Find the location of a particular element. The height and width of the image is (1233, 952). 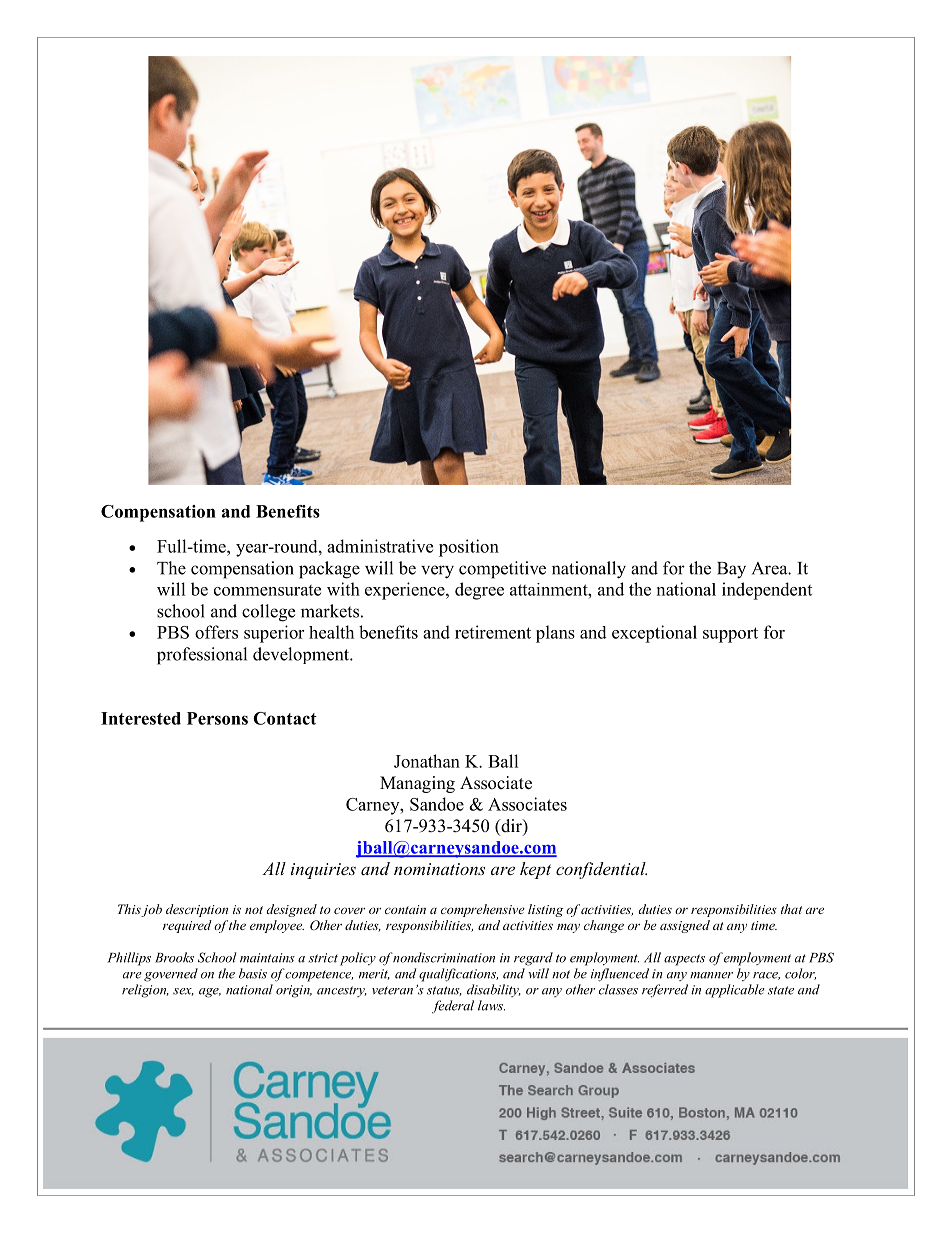

nominations is located at coordinates (439, 869).
